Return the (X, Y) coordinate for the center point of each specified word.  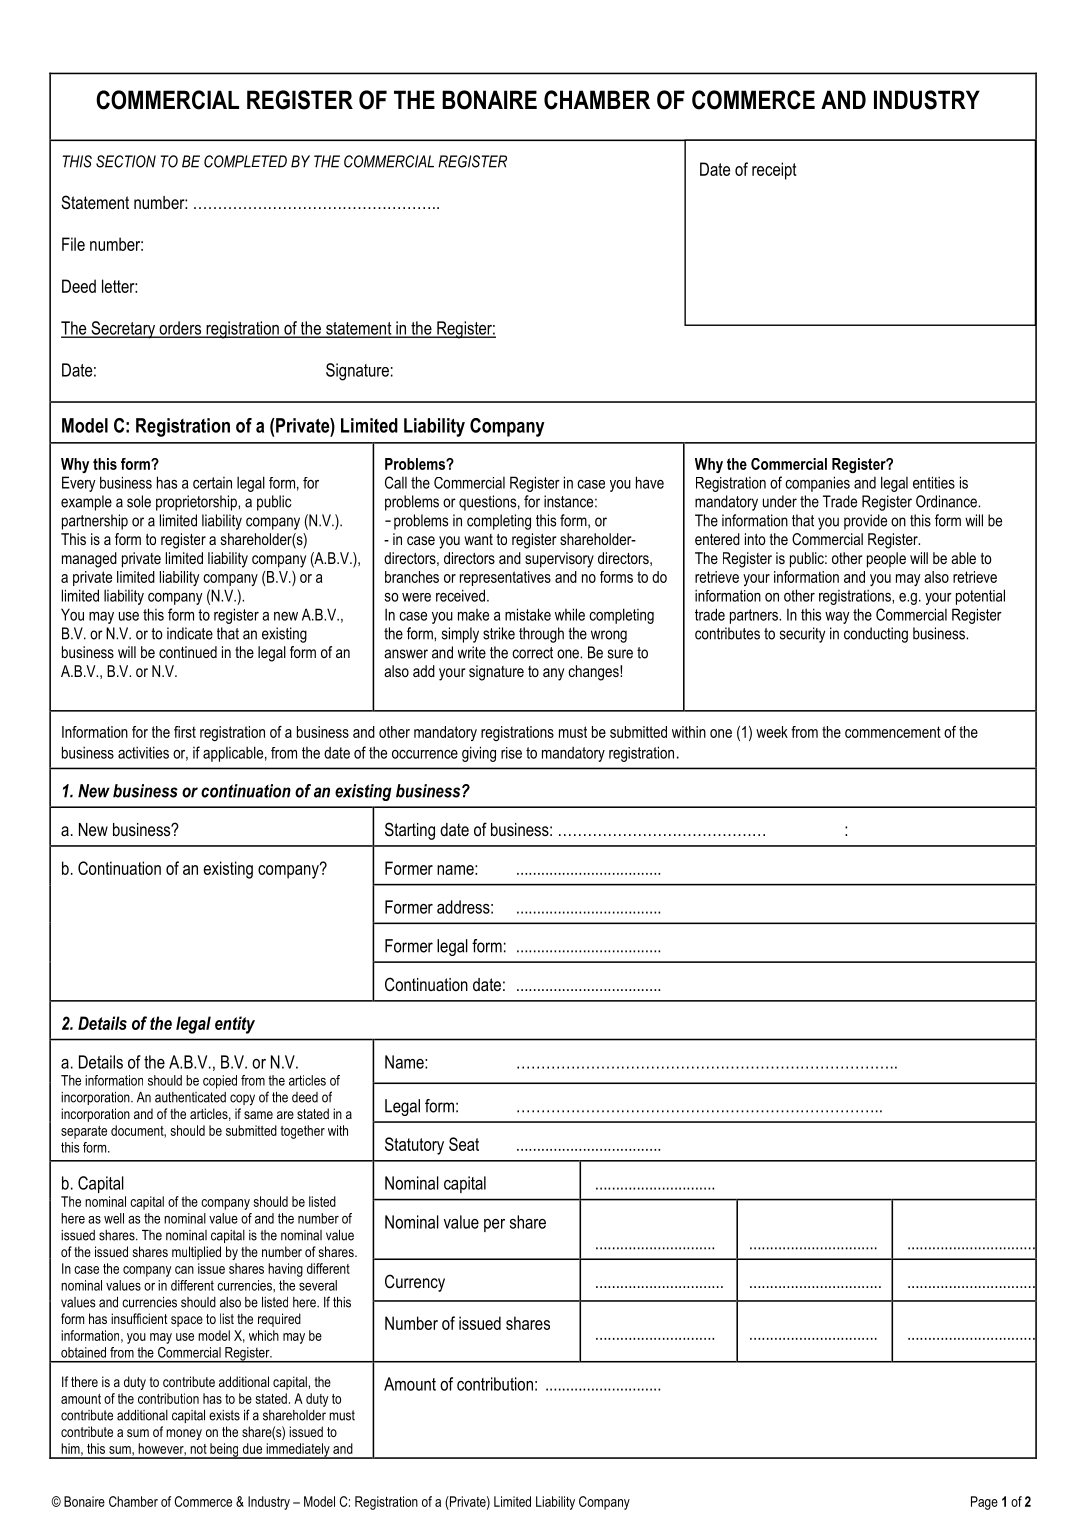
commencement (893, 732)
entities (934, 482)
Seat (464, 1144)
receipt (774, 171)
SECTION (126, 161)
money (184, 1434)
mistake (528, 614)
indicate (190, 633)
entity (235, 1025)
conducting (876, 635)
